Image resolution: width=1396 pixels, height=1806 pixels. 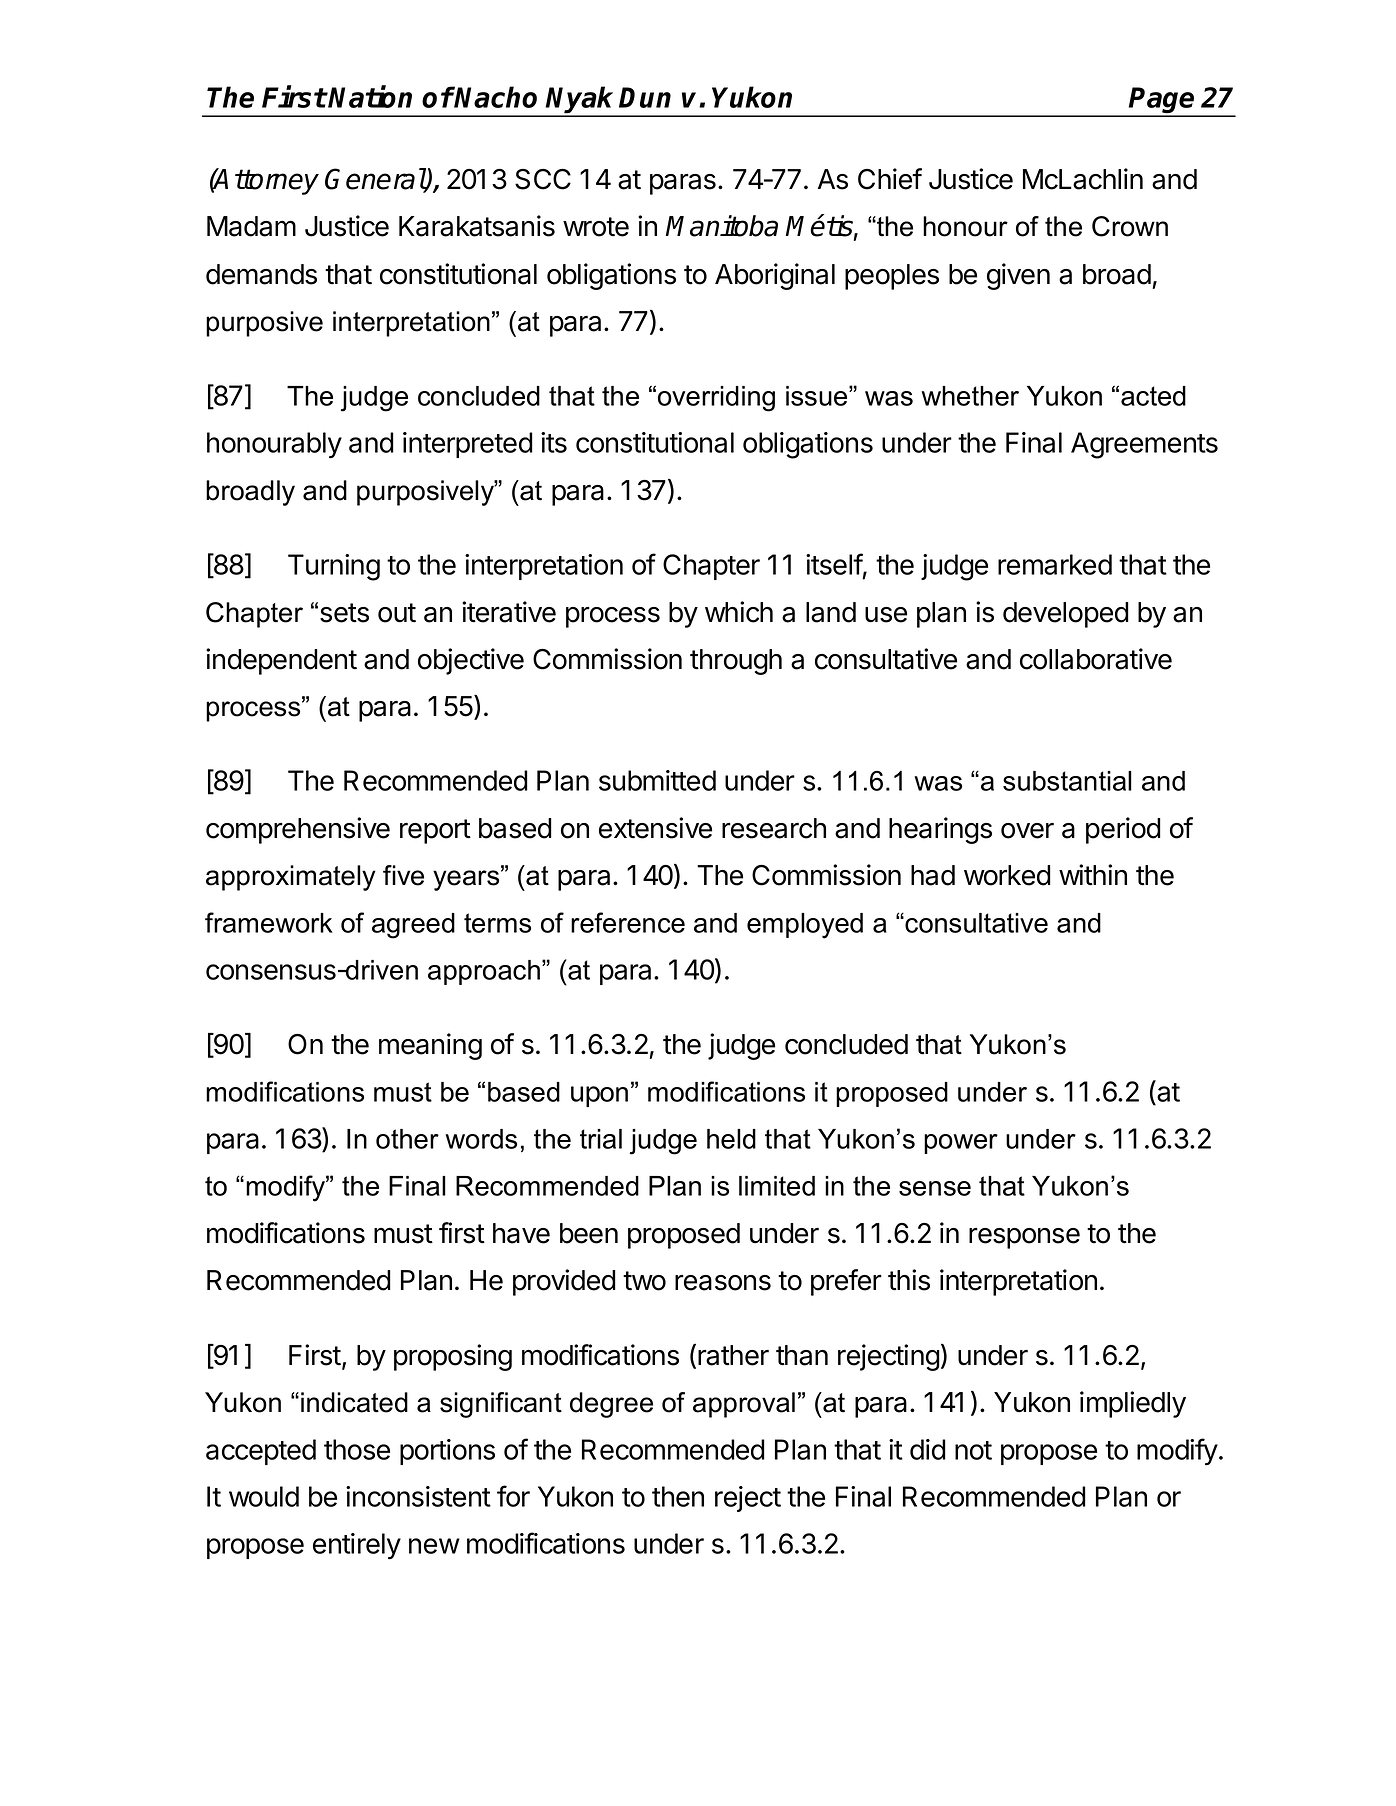 What do you see at coordinates (413, 926) in the document?
I see `agreed` at bounding box center [413, 926].
